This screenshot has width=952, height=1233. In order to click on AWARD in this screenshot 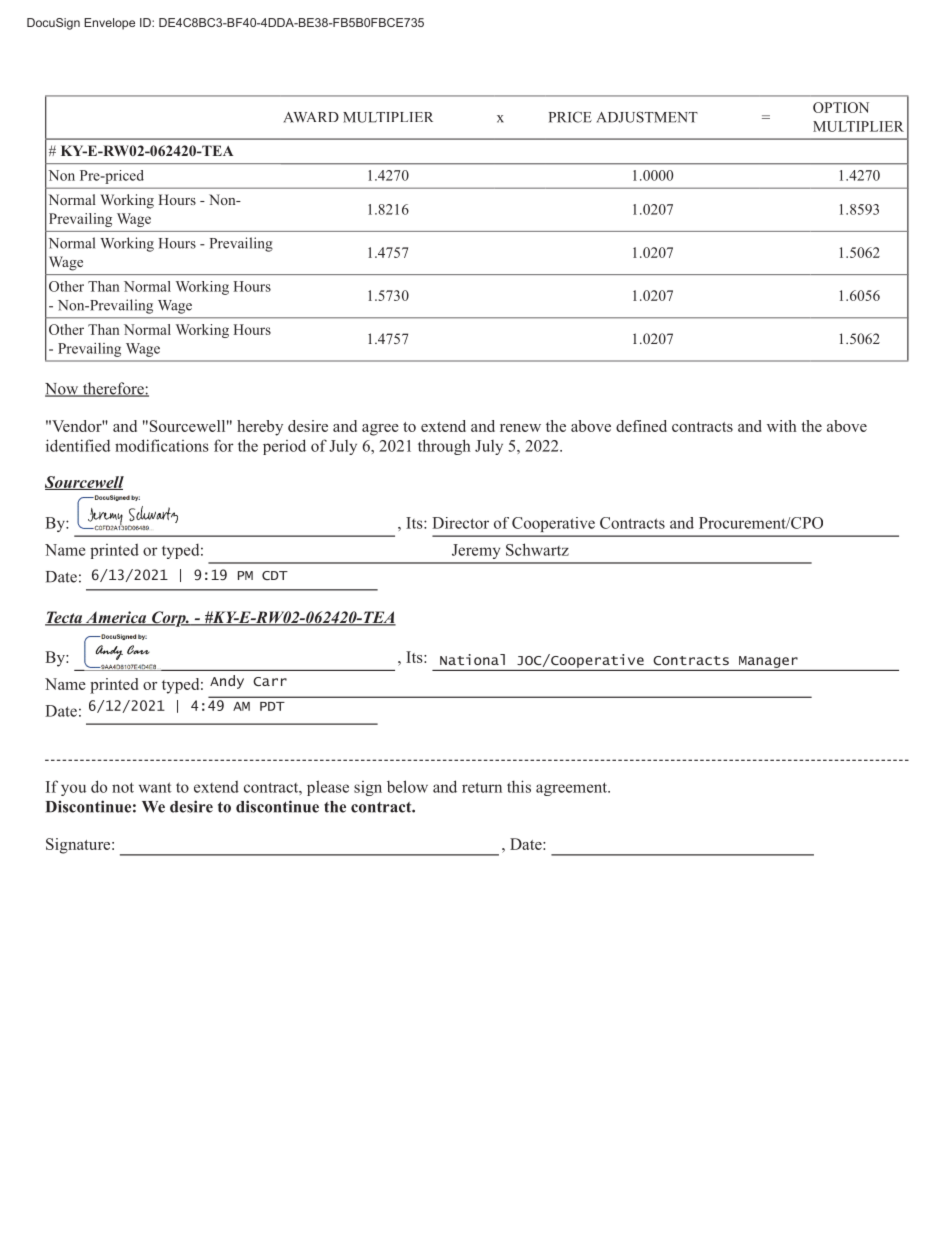, I will do `click(311, 117)`.
